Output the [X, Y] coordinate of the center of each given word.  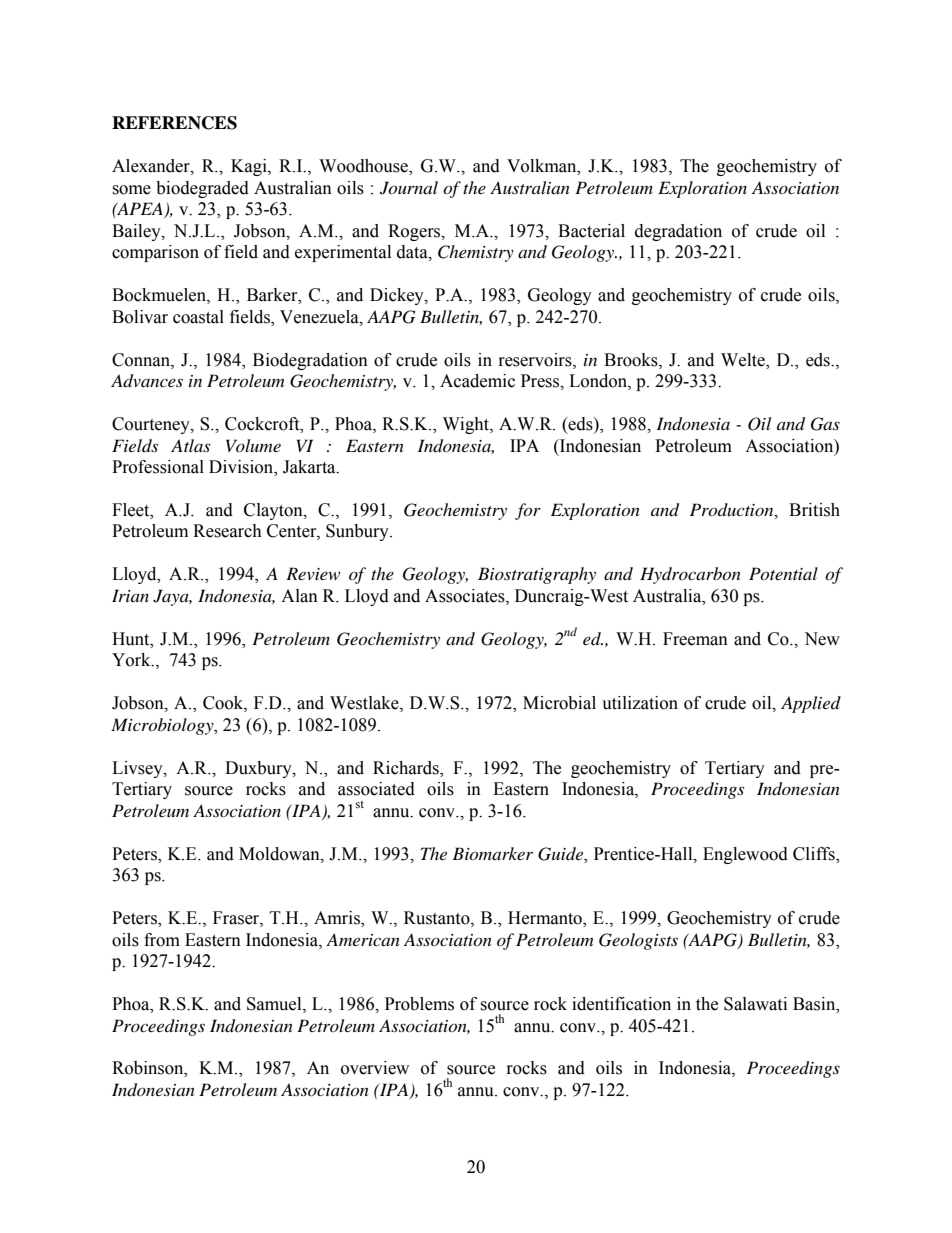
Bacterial [591, 231]
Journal [409, 188]
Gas [825, 424]
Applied [811, 704]
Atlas [190, 445]
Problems [419, 1004]
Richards [407, 768]
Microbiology [163, 726]
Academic [477, 381]
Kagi [250, 167]
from [162, 940]
